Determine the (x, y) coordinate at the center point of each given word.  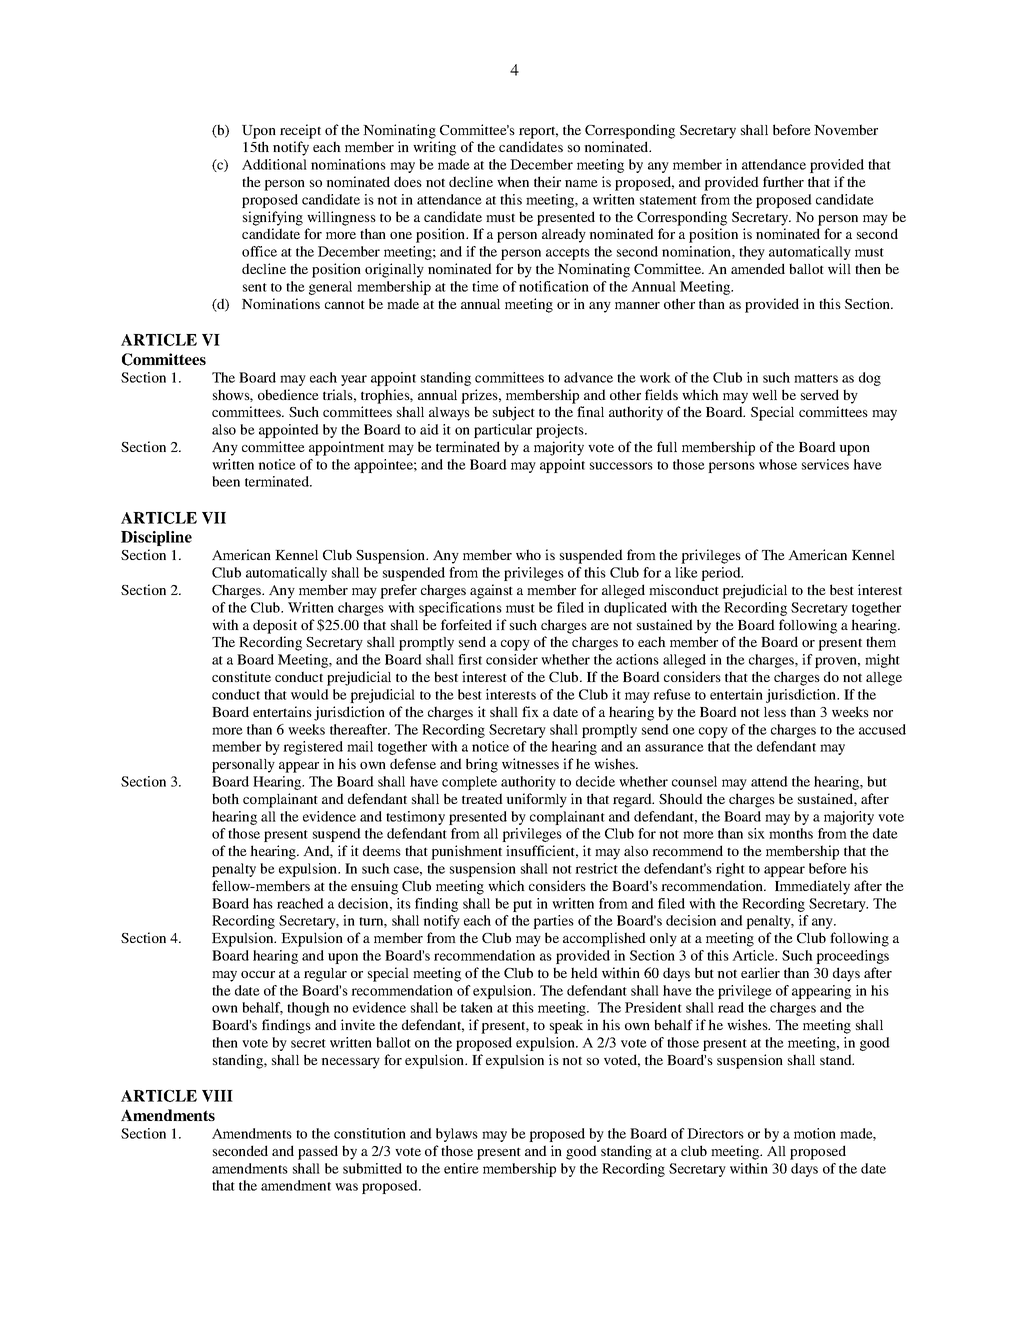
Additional (274, 164)
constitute (241, 676)
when (513, 181)
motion (815, 1133)
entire (461, 1168)
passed (318, 1152)
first (470, 659)
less (775, 712)
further (783, 181)
